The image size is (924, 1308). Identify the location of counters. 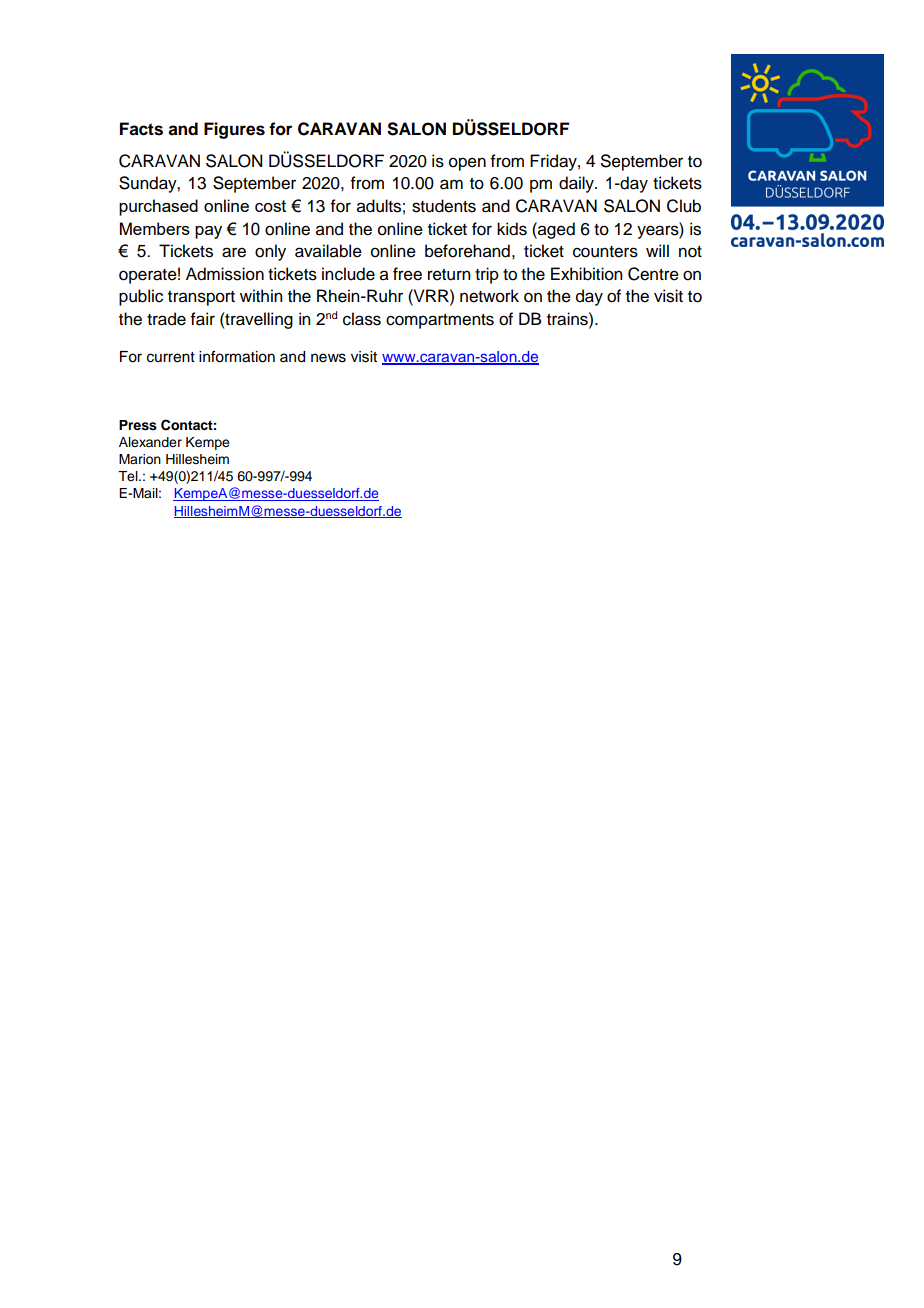
(605, 252).
